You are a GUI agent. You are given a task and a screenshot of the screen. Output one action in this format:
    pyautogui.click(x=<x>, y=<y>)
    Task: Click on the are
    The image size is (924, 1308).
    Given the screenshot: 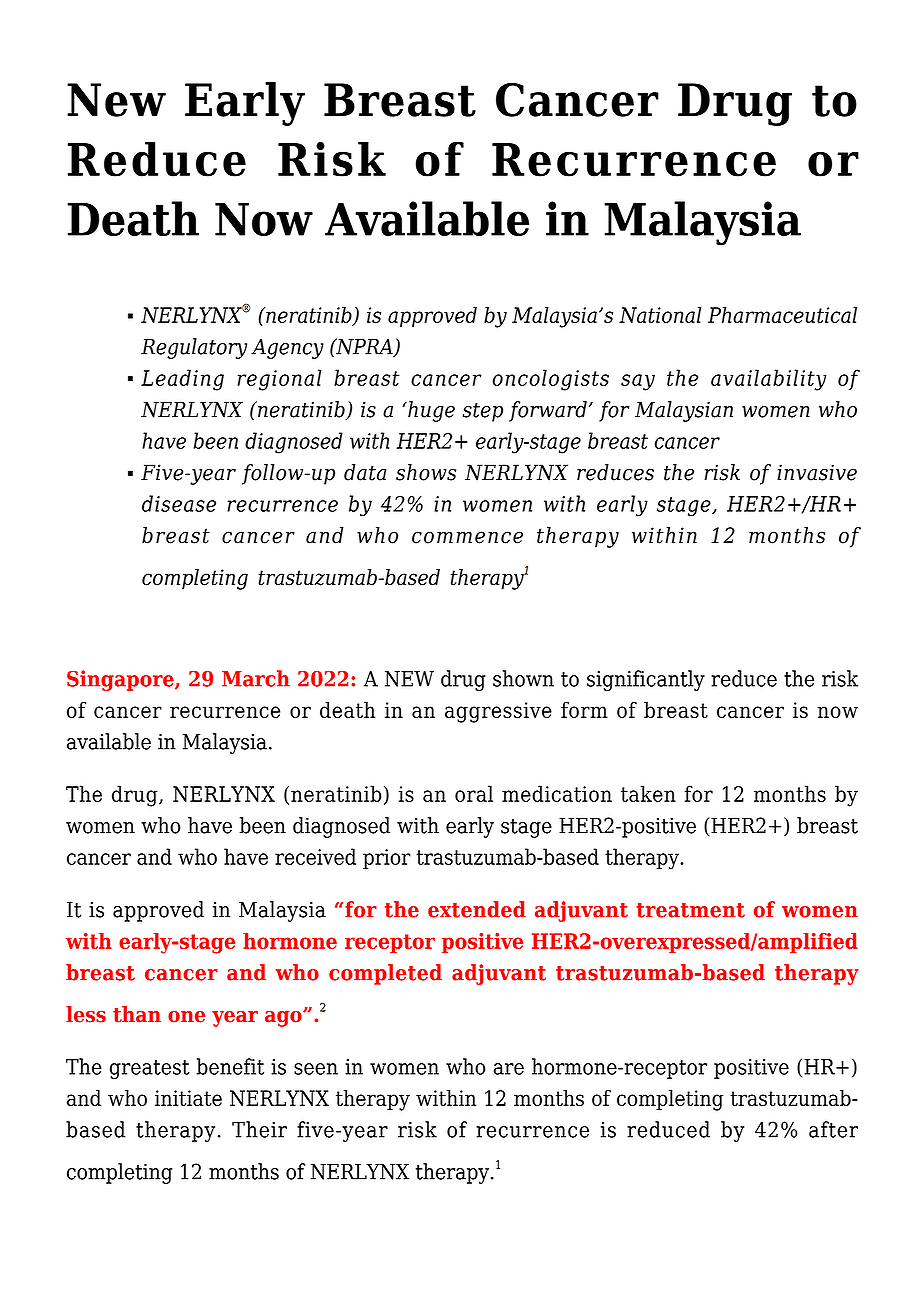 What is the action you would take?
    pyautogui.click(x=509, y=1069)
